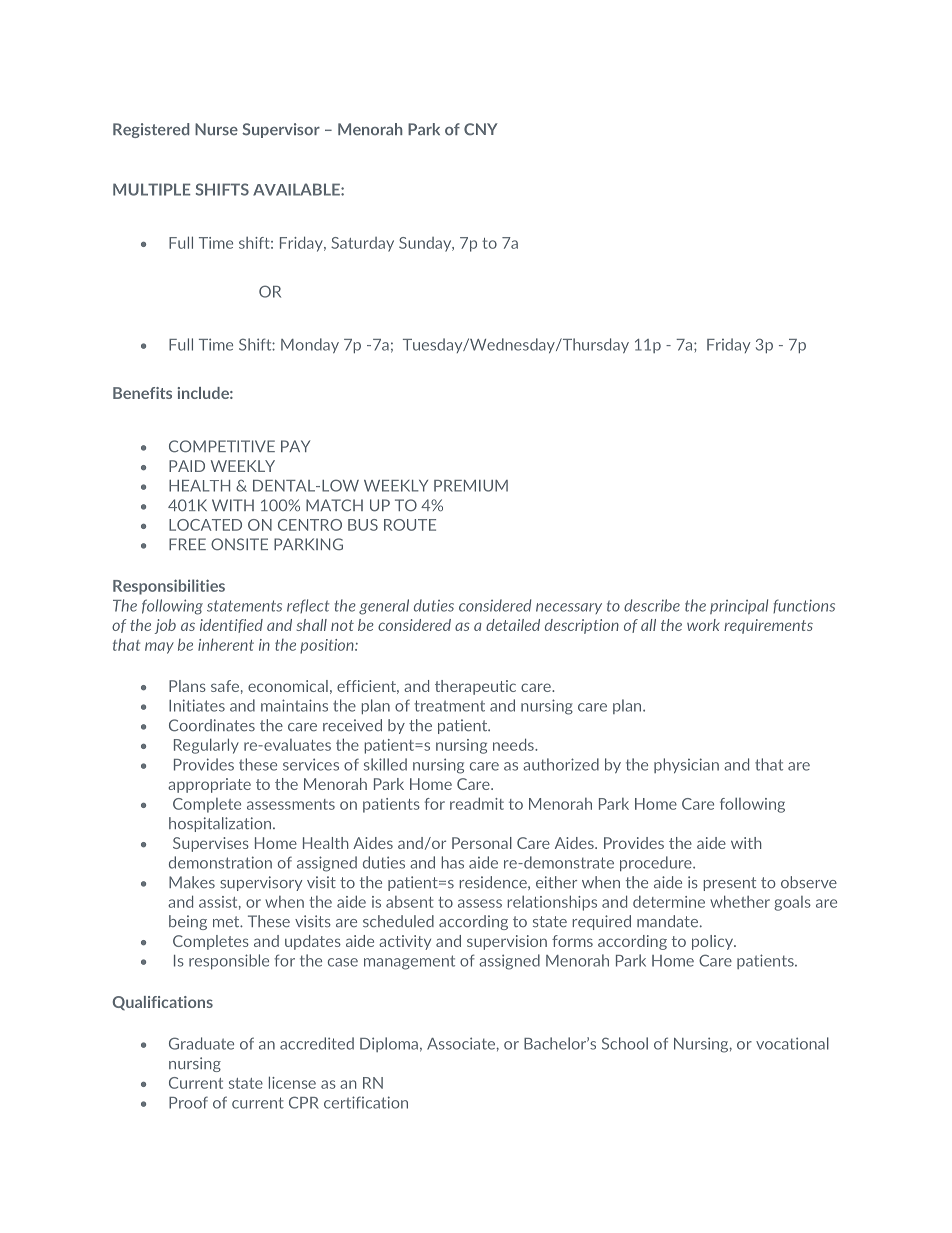 The image size is (952, 1233). What do you see at coordinates (739, 606) in the image?
I see `principal` at bounding box center [739, 606].
